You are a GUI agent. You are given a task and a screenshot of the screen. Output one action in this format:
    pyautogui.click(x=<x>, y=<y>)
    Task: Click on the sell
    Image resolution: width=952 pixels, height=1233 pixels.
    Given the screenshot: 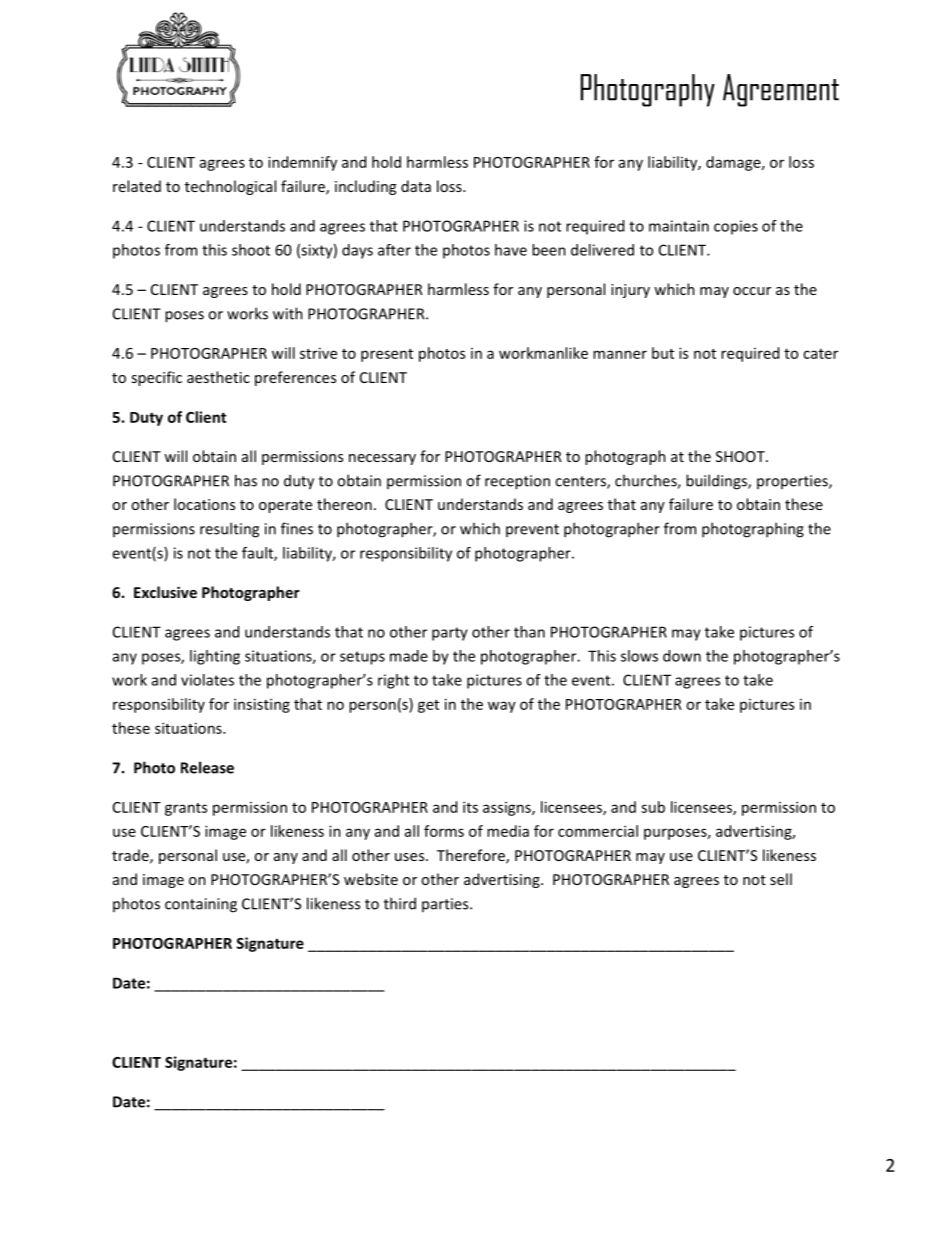 What is the action you would take?
    pyautogui.click(x=781, y=879)
